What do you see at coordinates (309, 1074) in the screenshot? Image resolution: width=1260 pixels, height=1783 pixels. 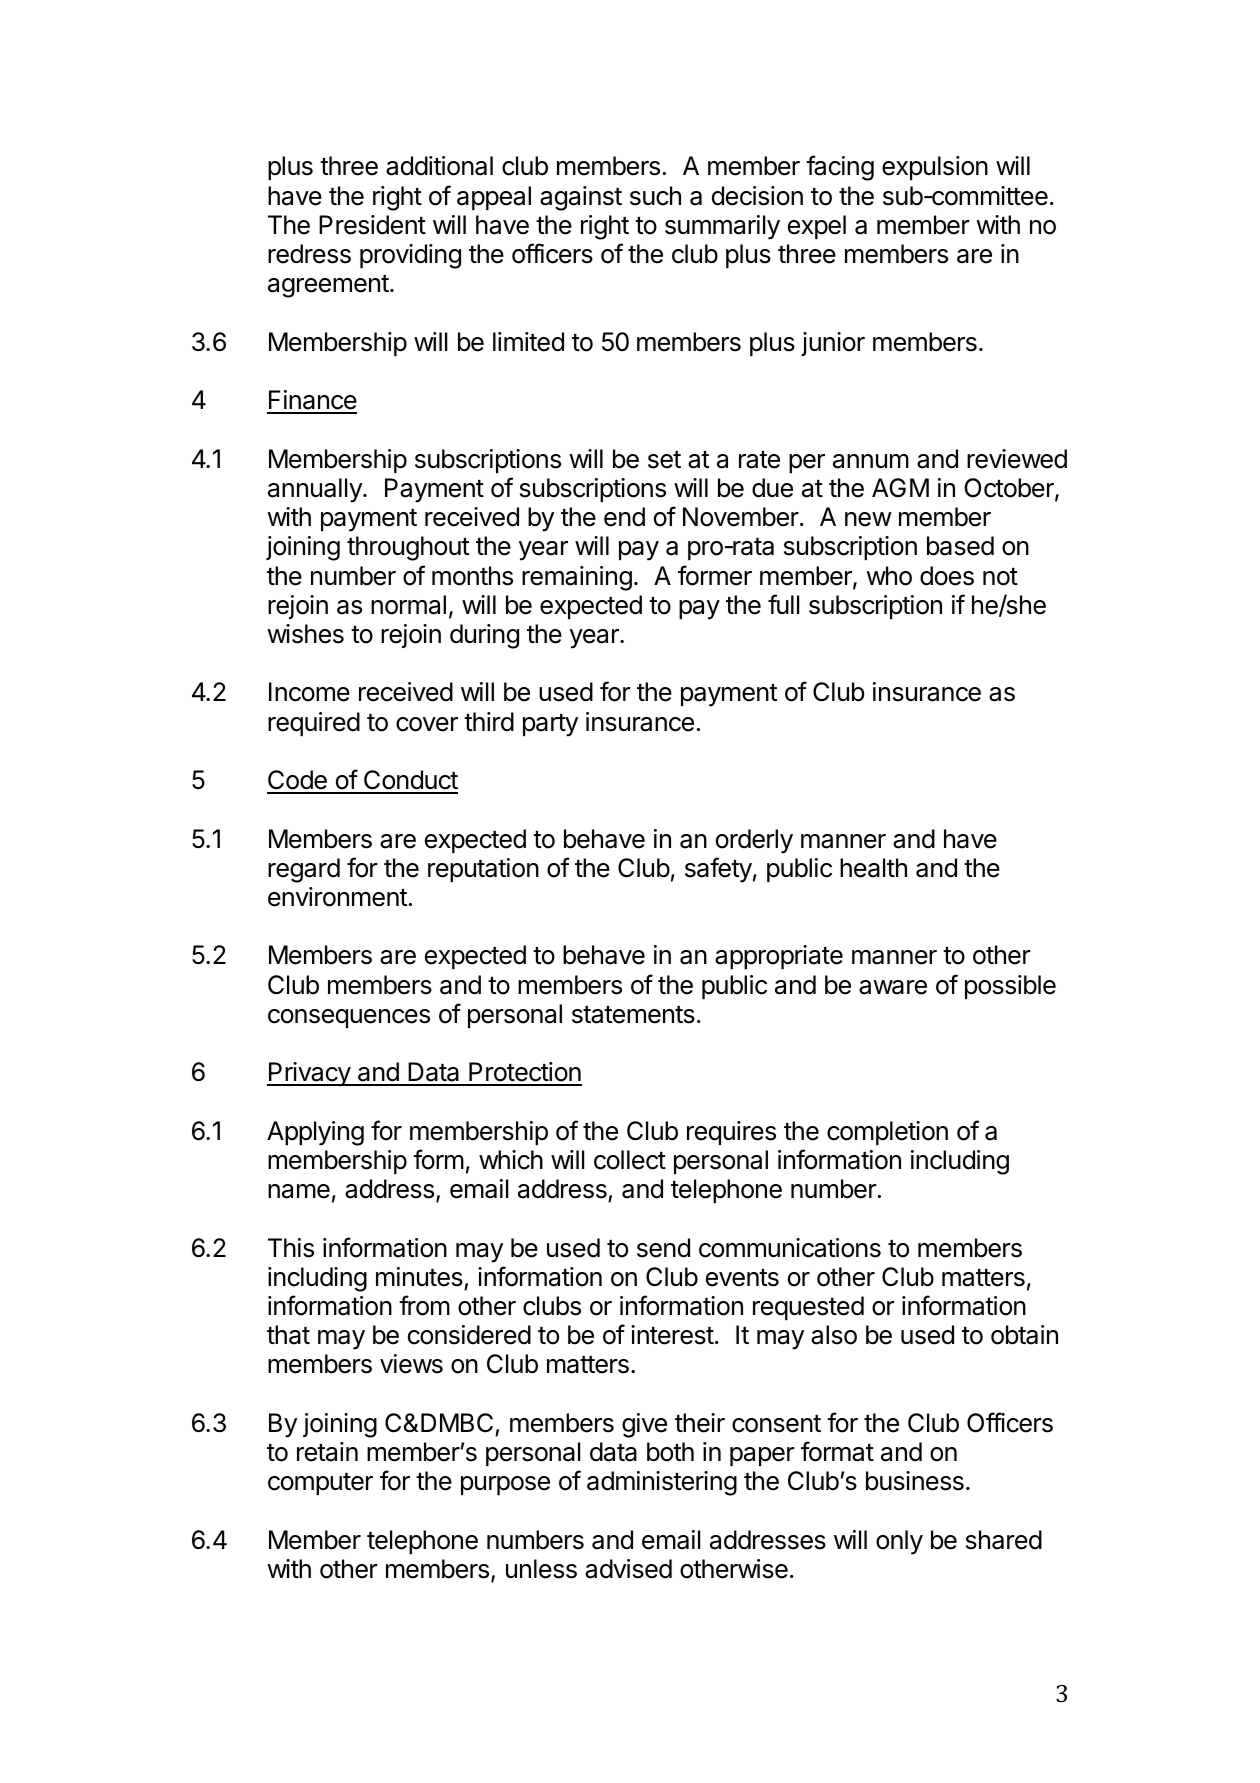 I see `Privacy` at bounding box center [309, 1074].
